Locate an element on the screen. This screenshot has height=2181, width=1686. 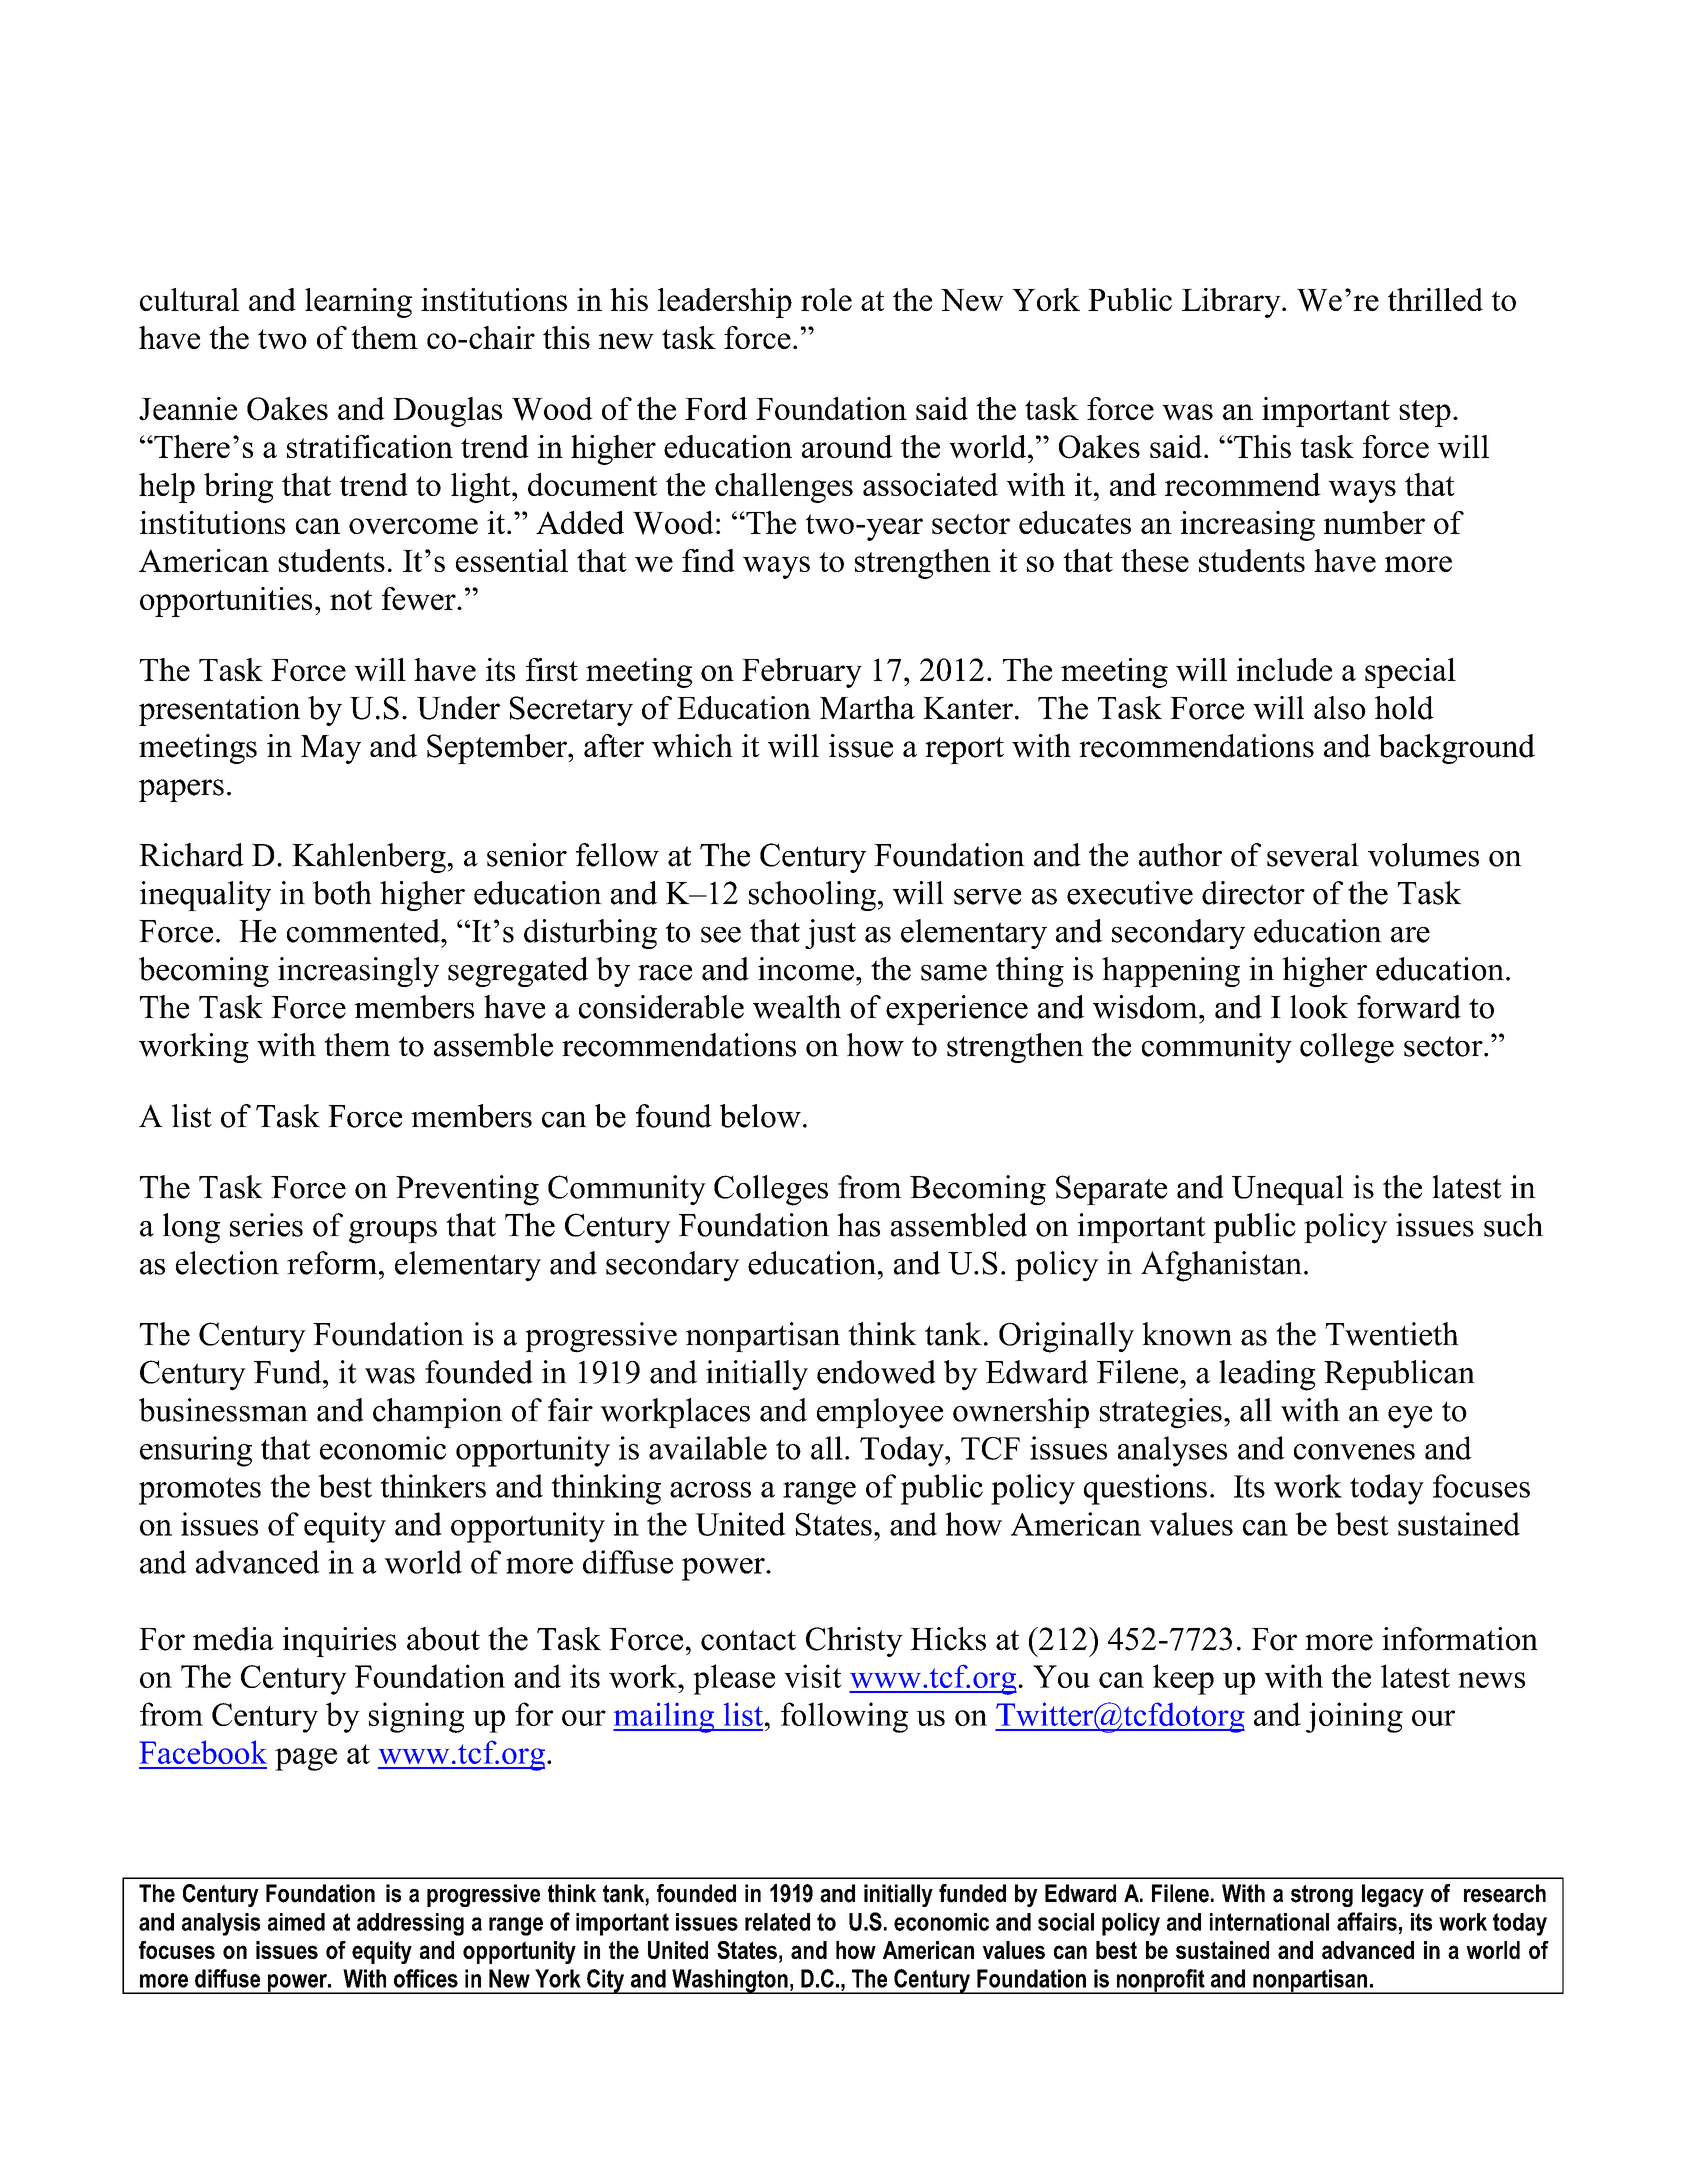
schooling is located at coordinates (812, 896).
